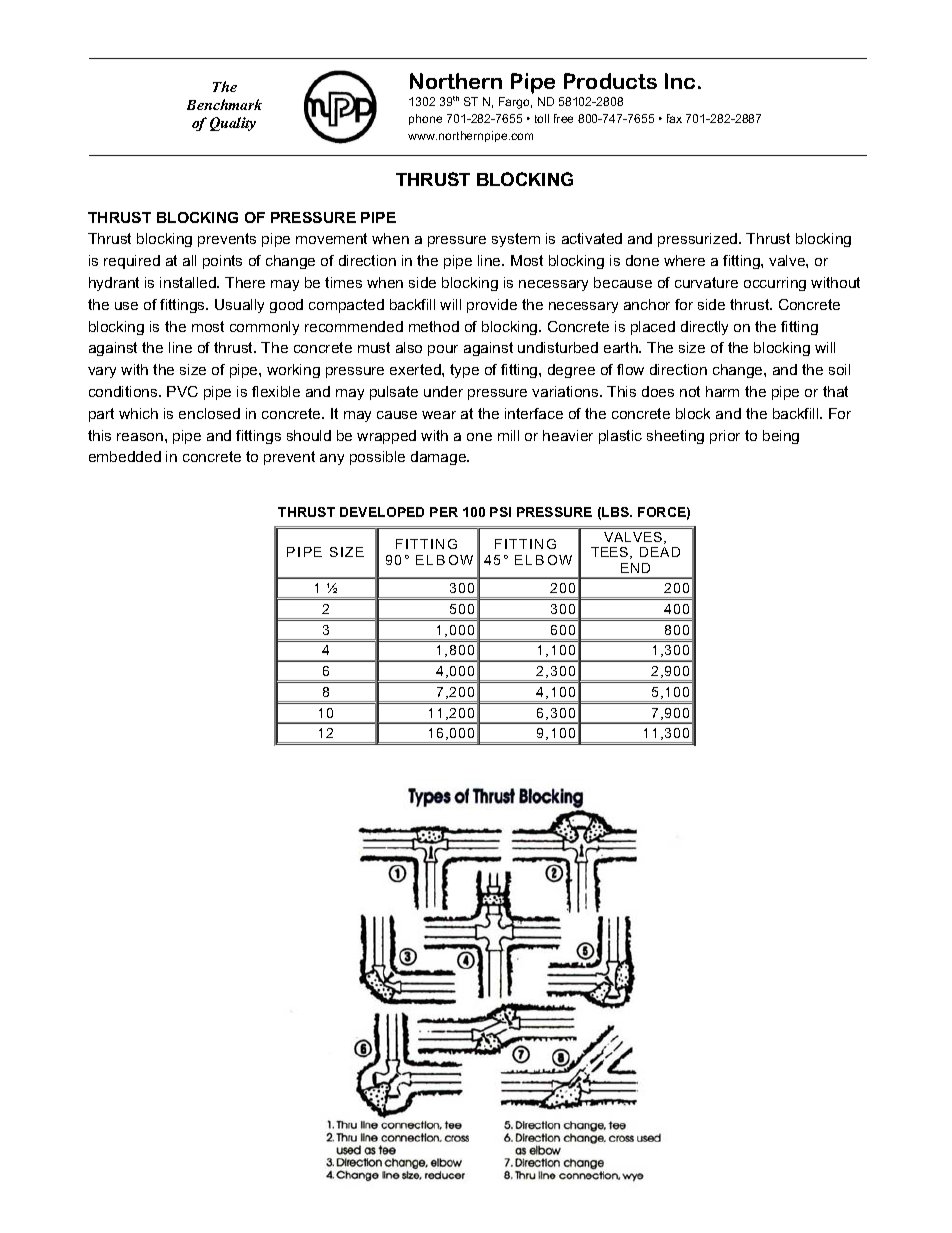  I want to click on pressurized, so click(699, 240).
